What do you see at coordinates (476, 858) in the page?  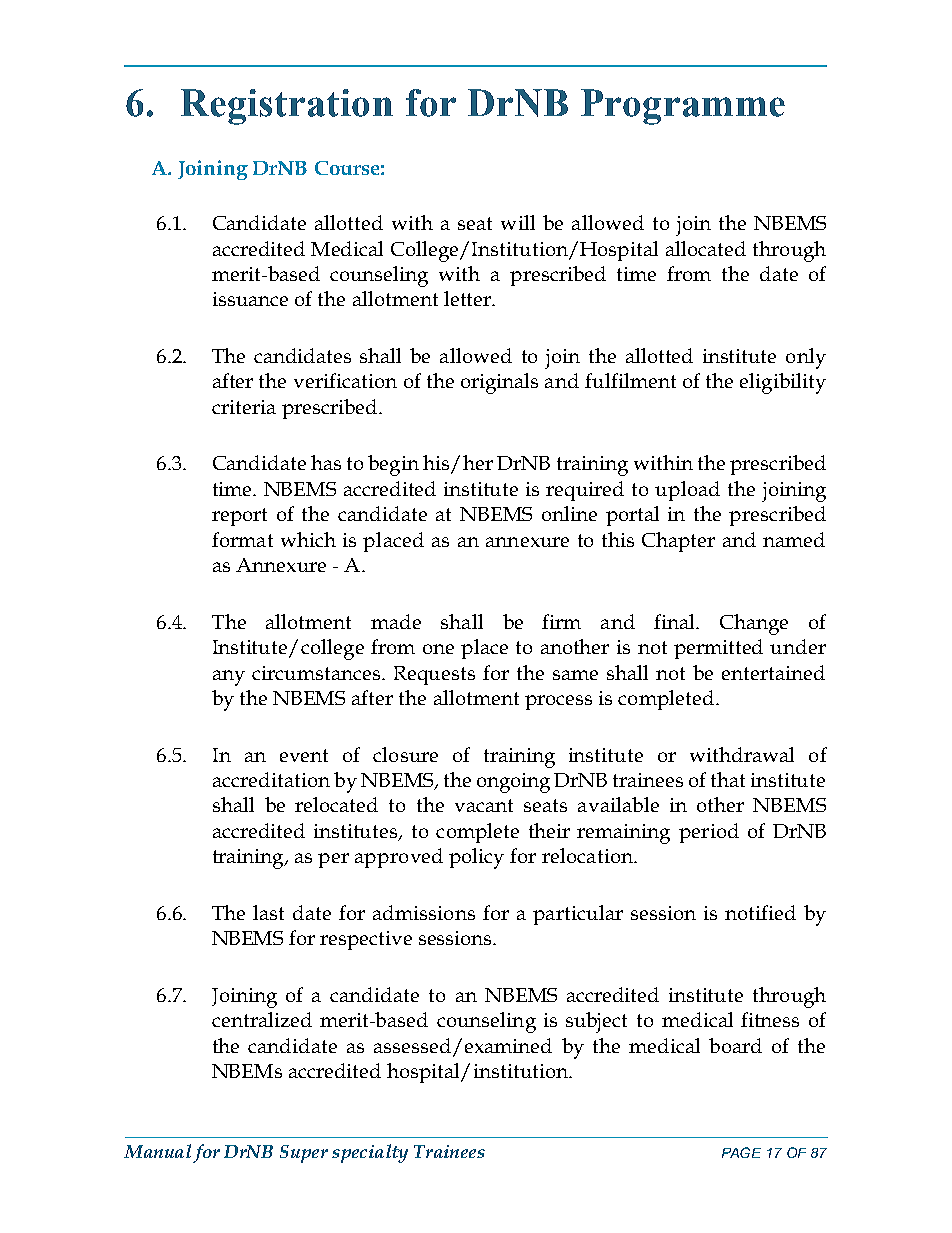 I see `policy` at bounding box center [476, 858].
